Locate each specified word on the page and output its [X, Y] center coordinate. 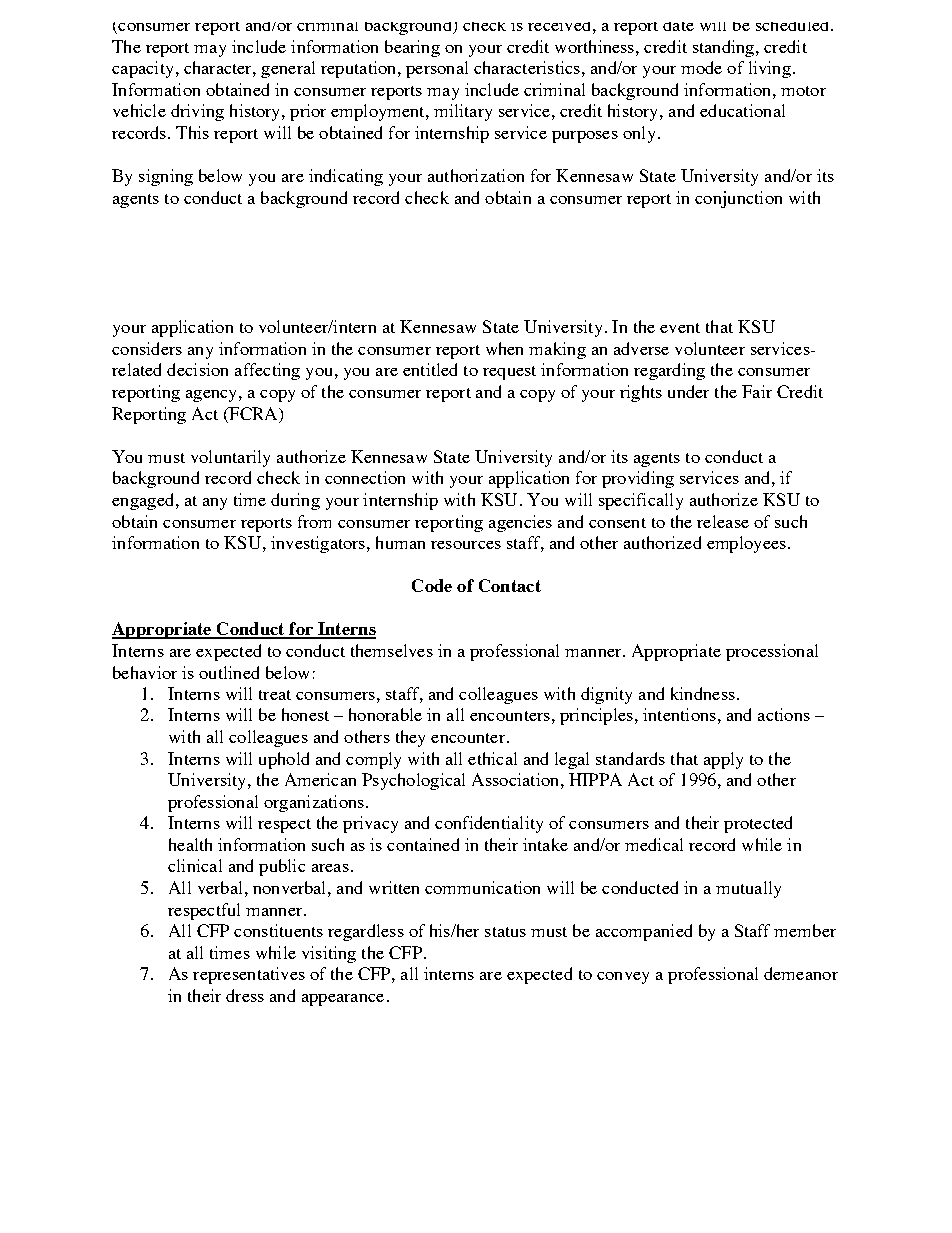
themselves [392, 650]
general [288, 69]
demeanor [801, 973]
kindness [703, 693]
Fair [757, 391]
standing [725, 48]
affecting [267, 371]
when [504, 348]
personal [437, 69]
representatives [249, 975]
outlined [229, 672]
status [505, 932]
